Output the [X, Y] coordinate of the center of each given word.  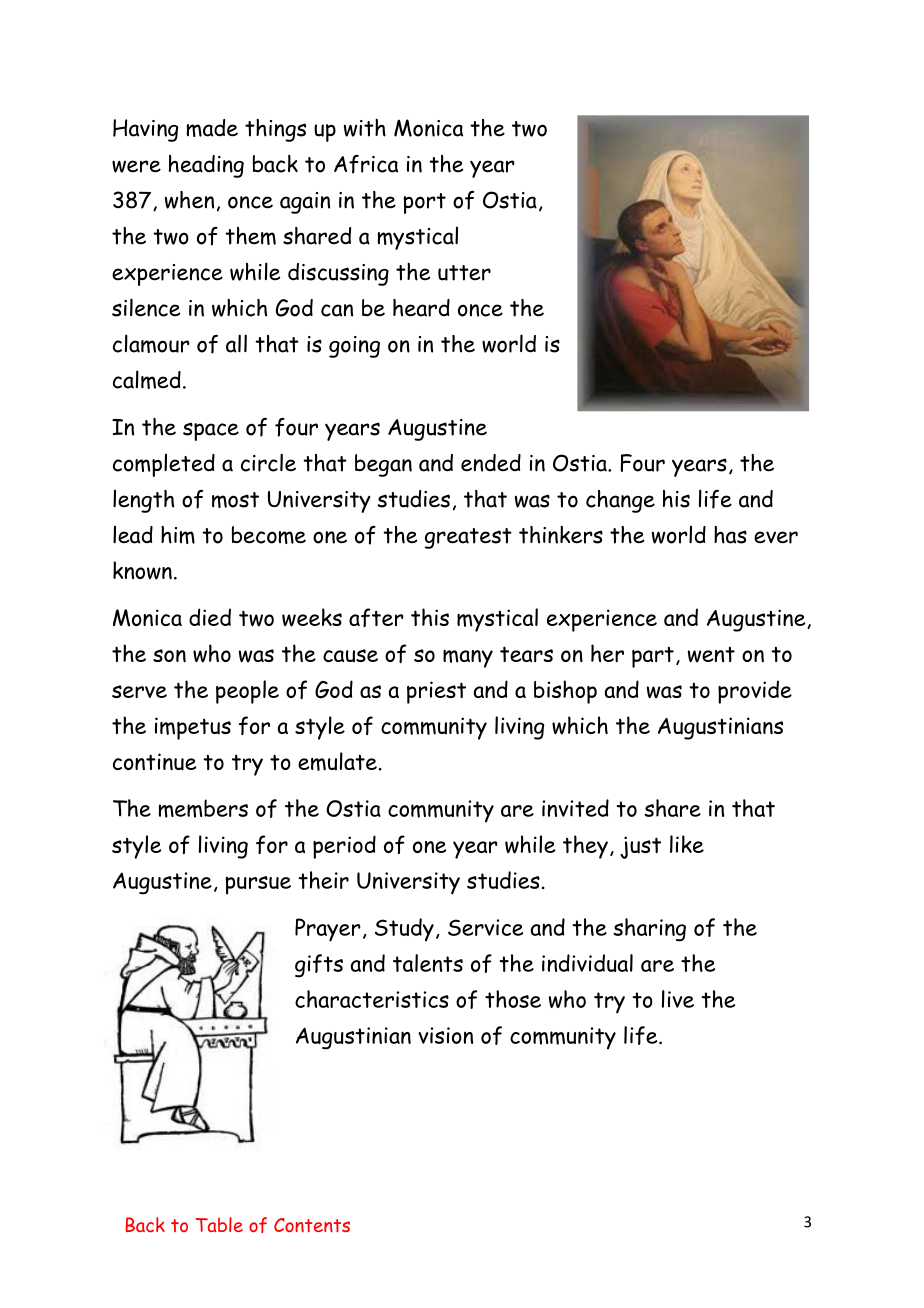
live [678, 999]
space [211, 431]
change [620, 501]
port [424, 203]
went [711, 655]
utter [464, 273]
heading [206, 166]
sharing [649, 930]
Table [219, 1224]
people [247, 692]
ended [491, 463]
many [468, 659]
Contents [312, 1225]
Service [485, 927]
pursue [258, 885]
